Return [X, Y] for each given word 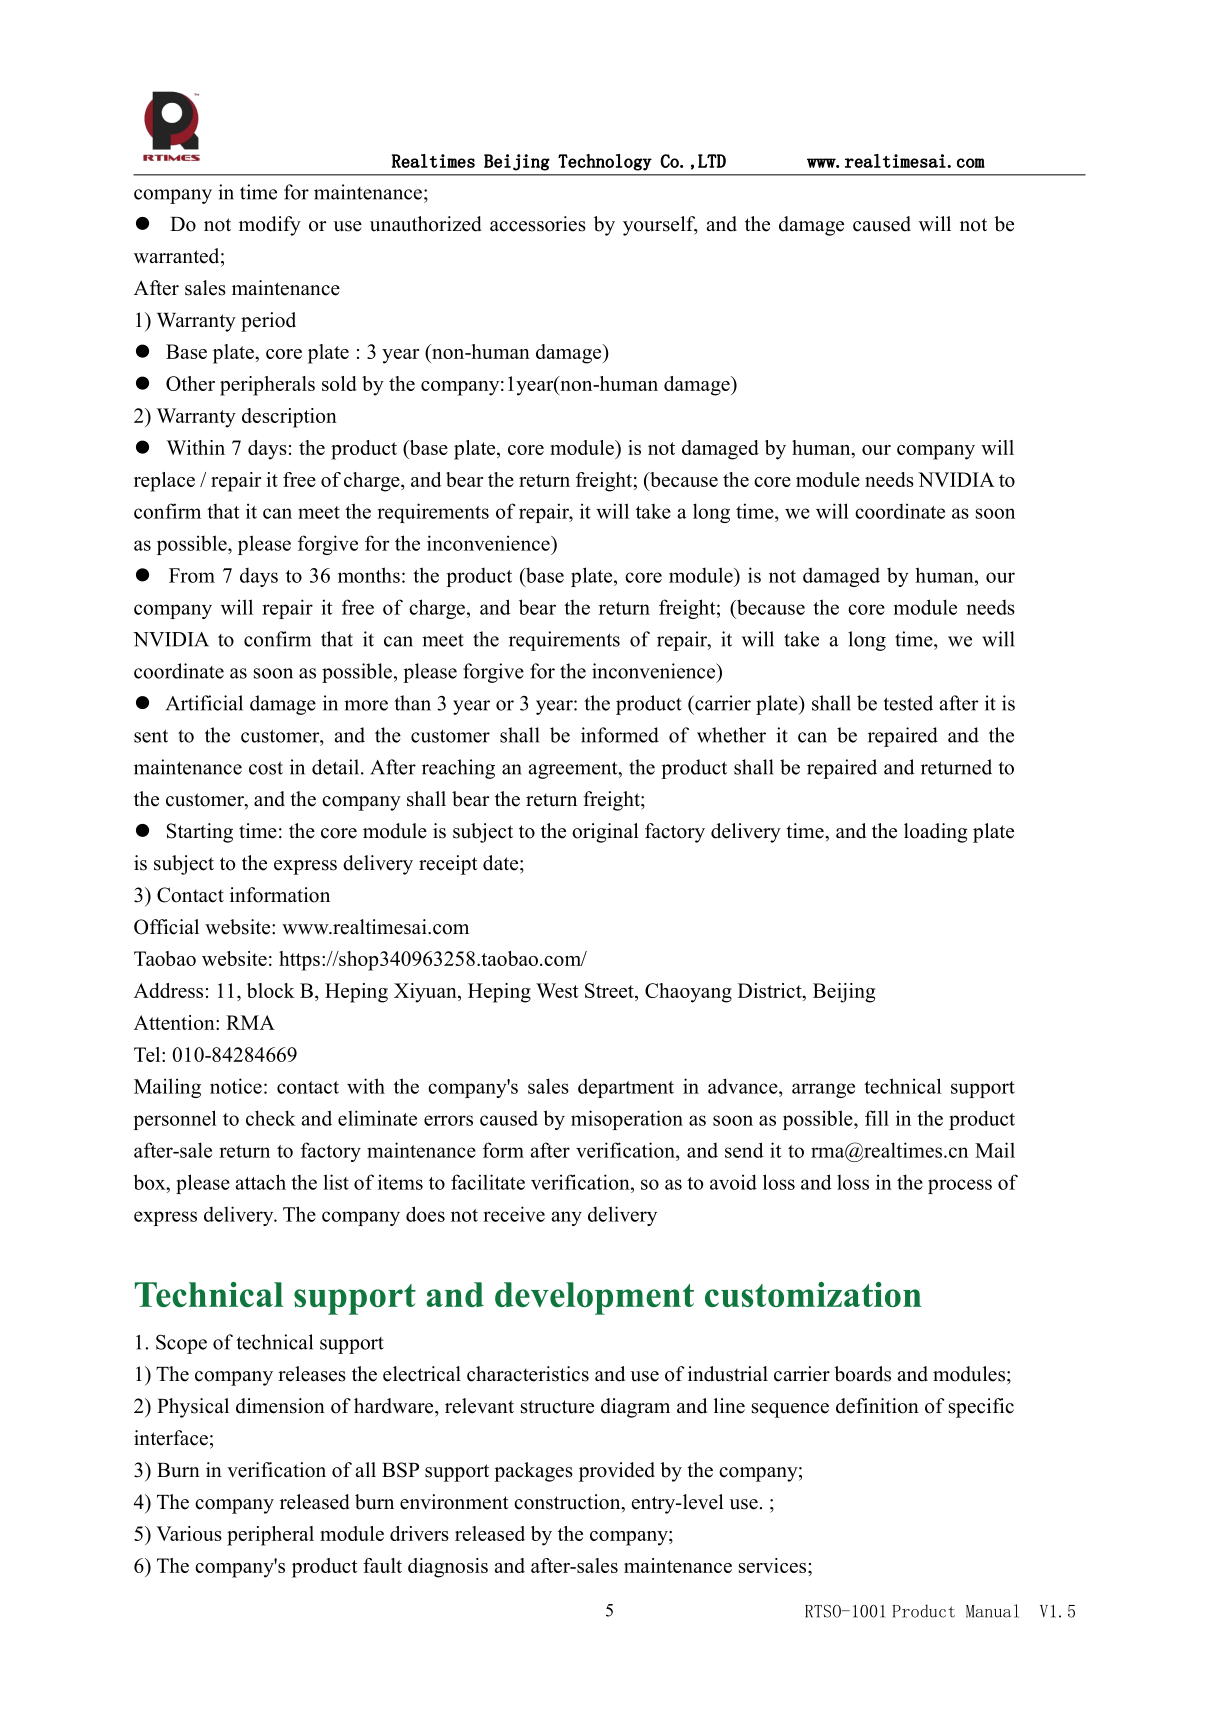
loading [936, 833]
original [605, 833]
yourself [660, 226]
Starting [200, 833]
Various [189, 1533]
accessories [538, 224]
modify [270, 226]
